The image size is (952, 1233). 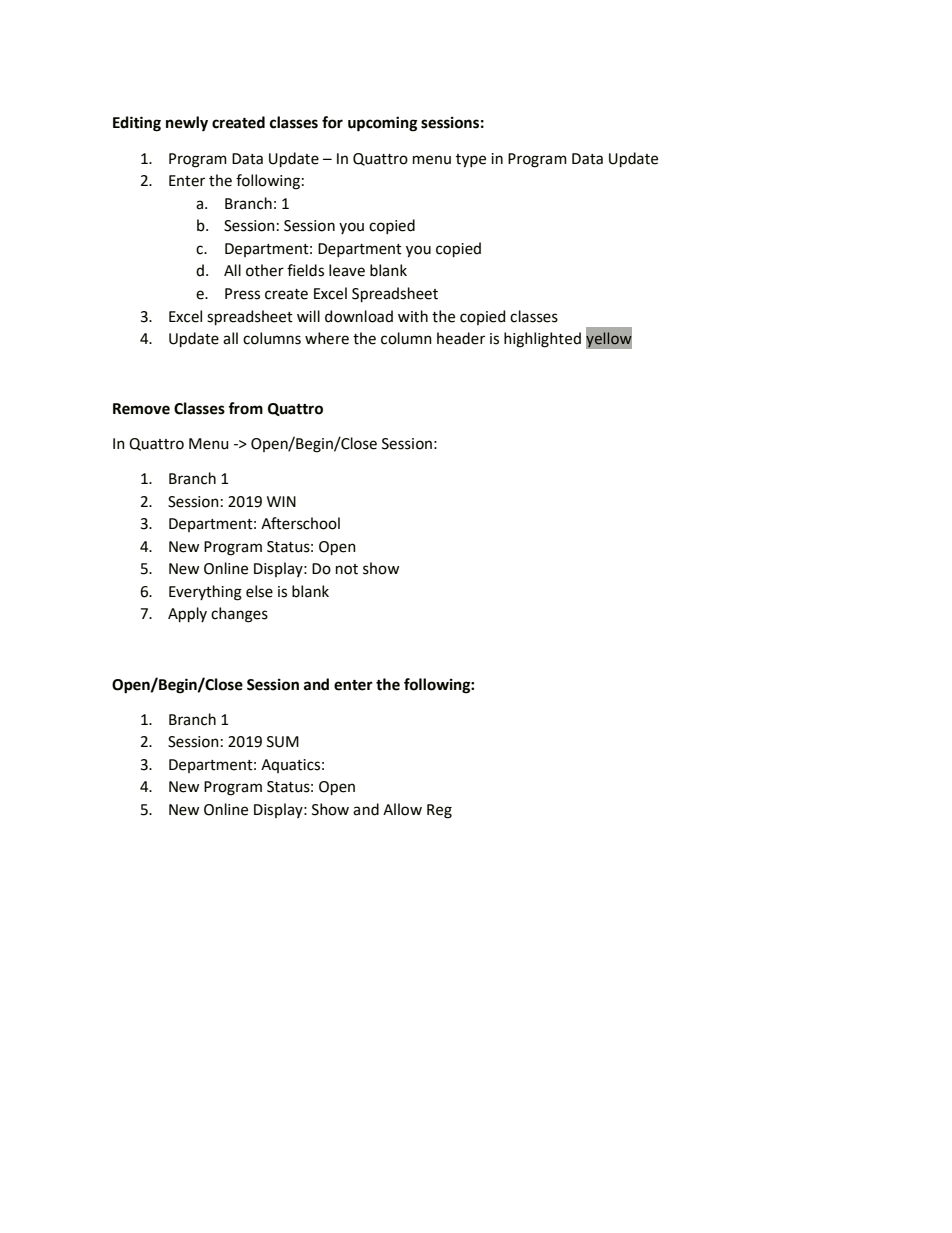 What do you see at coordinates (141, 409) in the screenshot?
I see `Remove` at bounding box center [141, 409].
